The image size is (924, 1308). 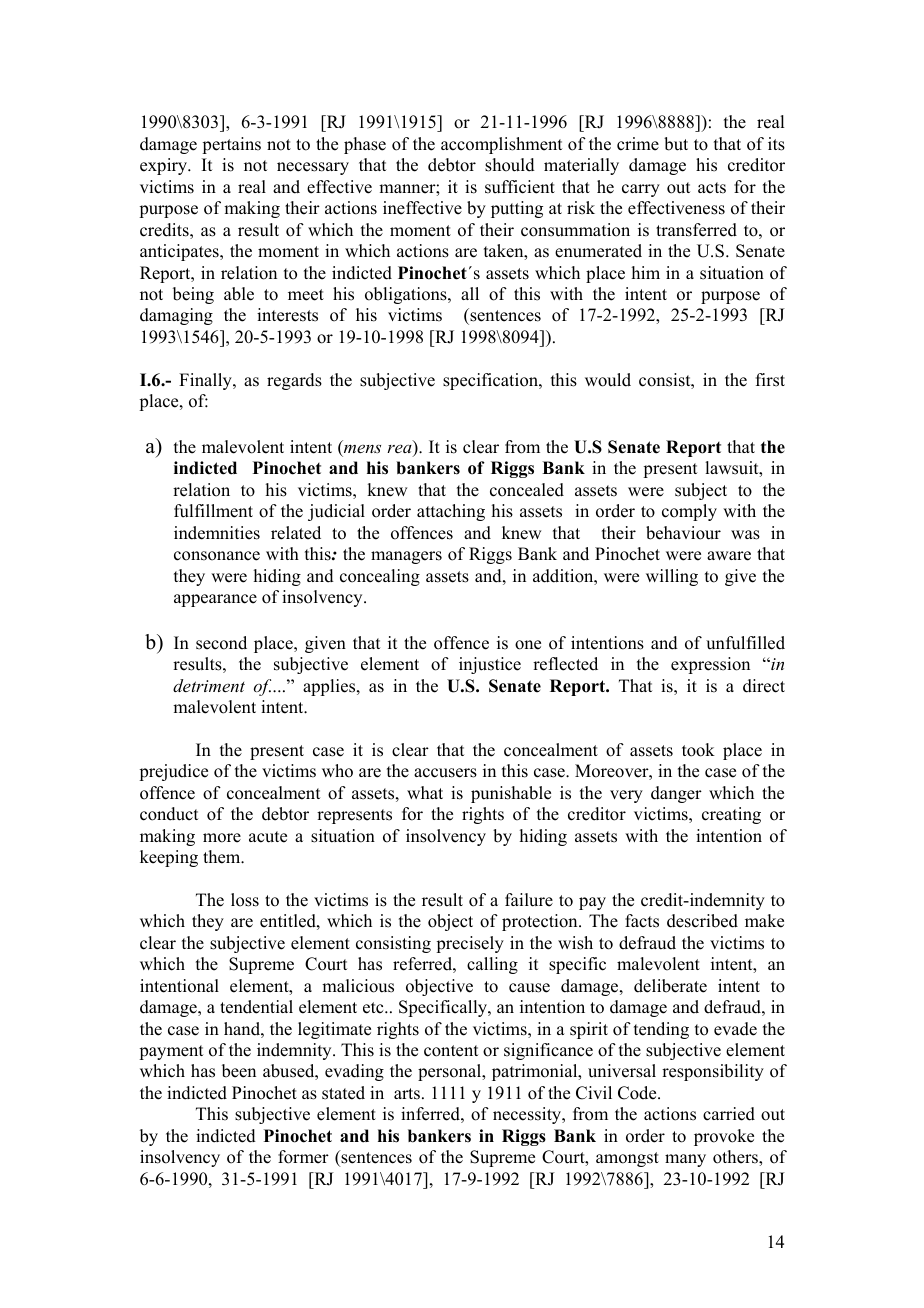 I want to click on aware, so click(x=729, y=556).
